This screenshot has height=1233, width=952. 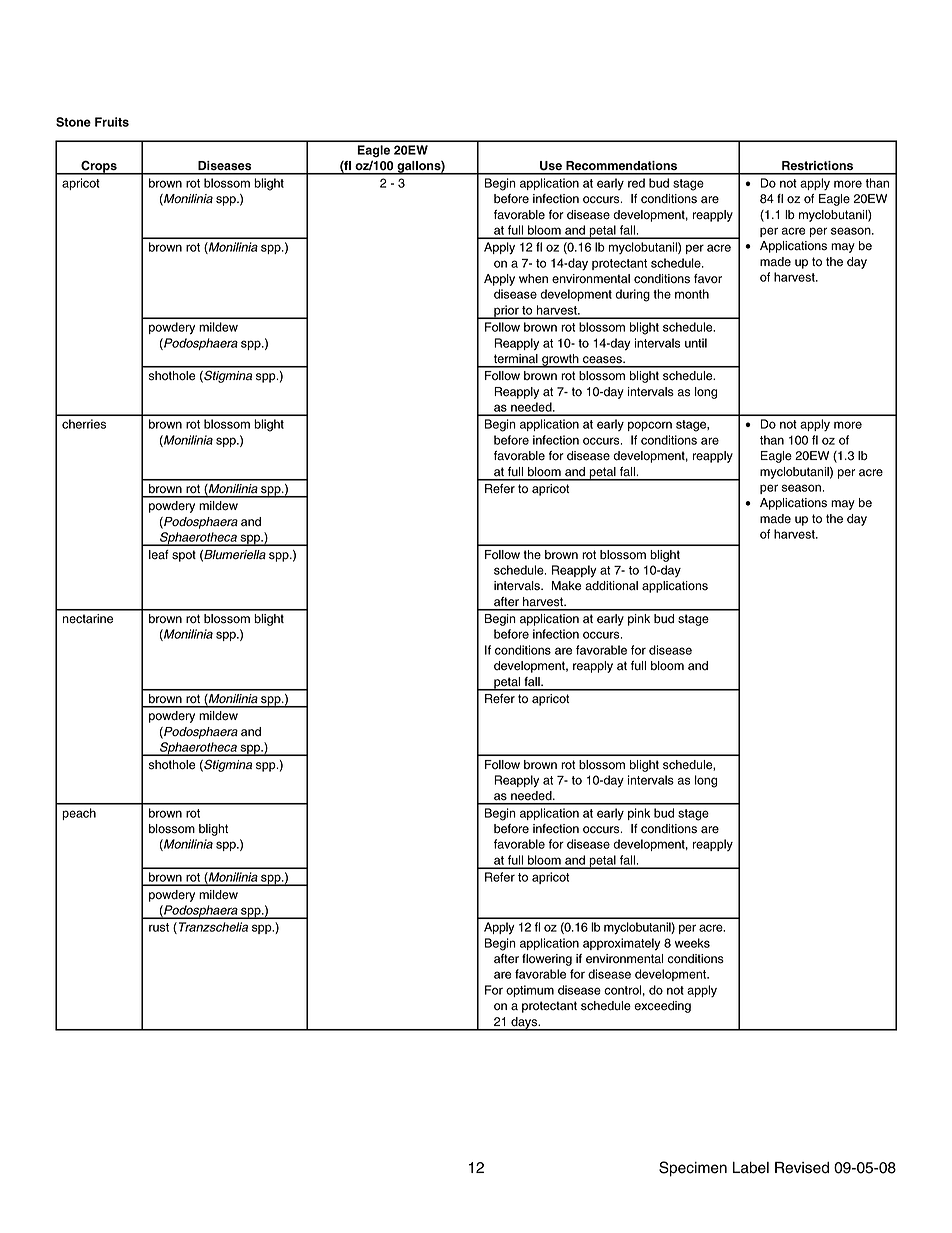 What do you see at coordinates (530, 991) in the screenshot?
I see `optimum` at bounding box center [530, 991].
